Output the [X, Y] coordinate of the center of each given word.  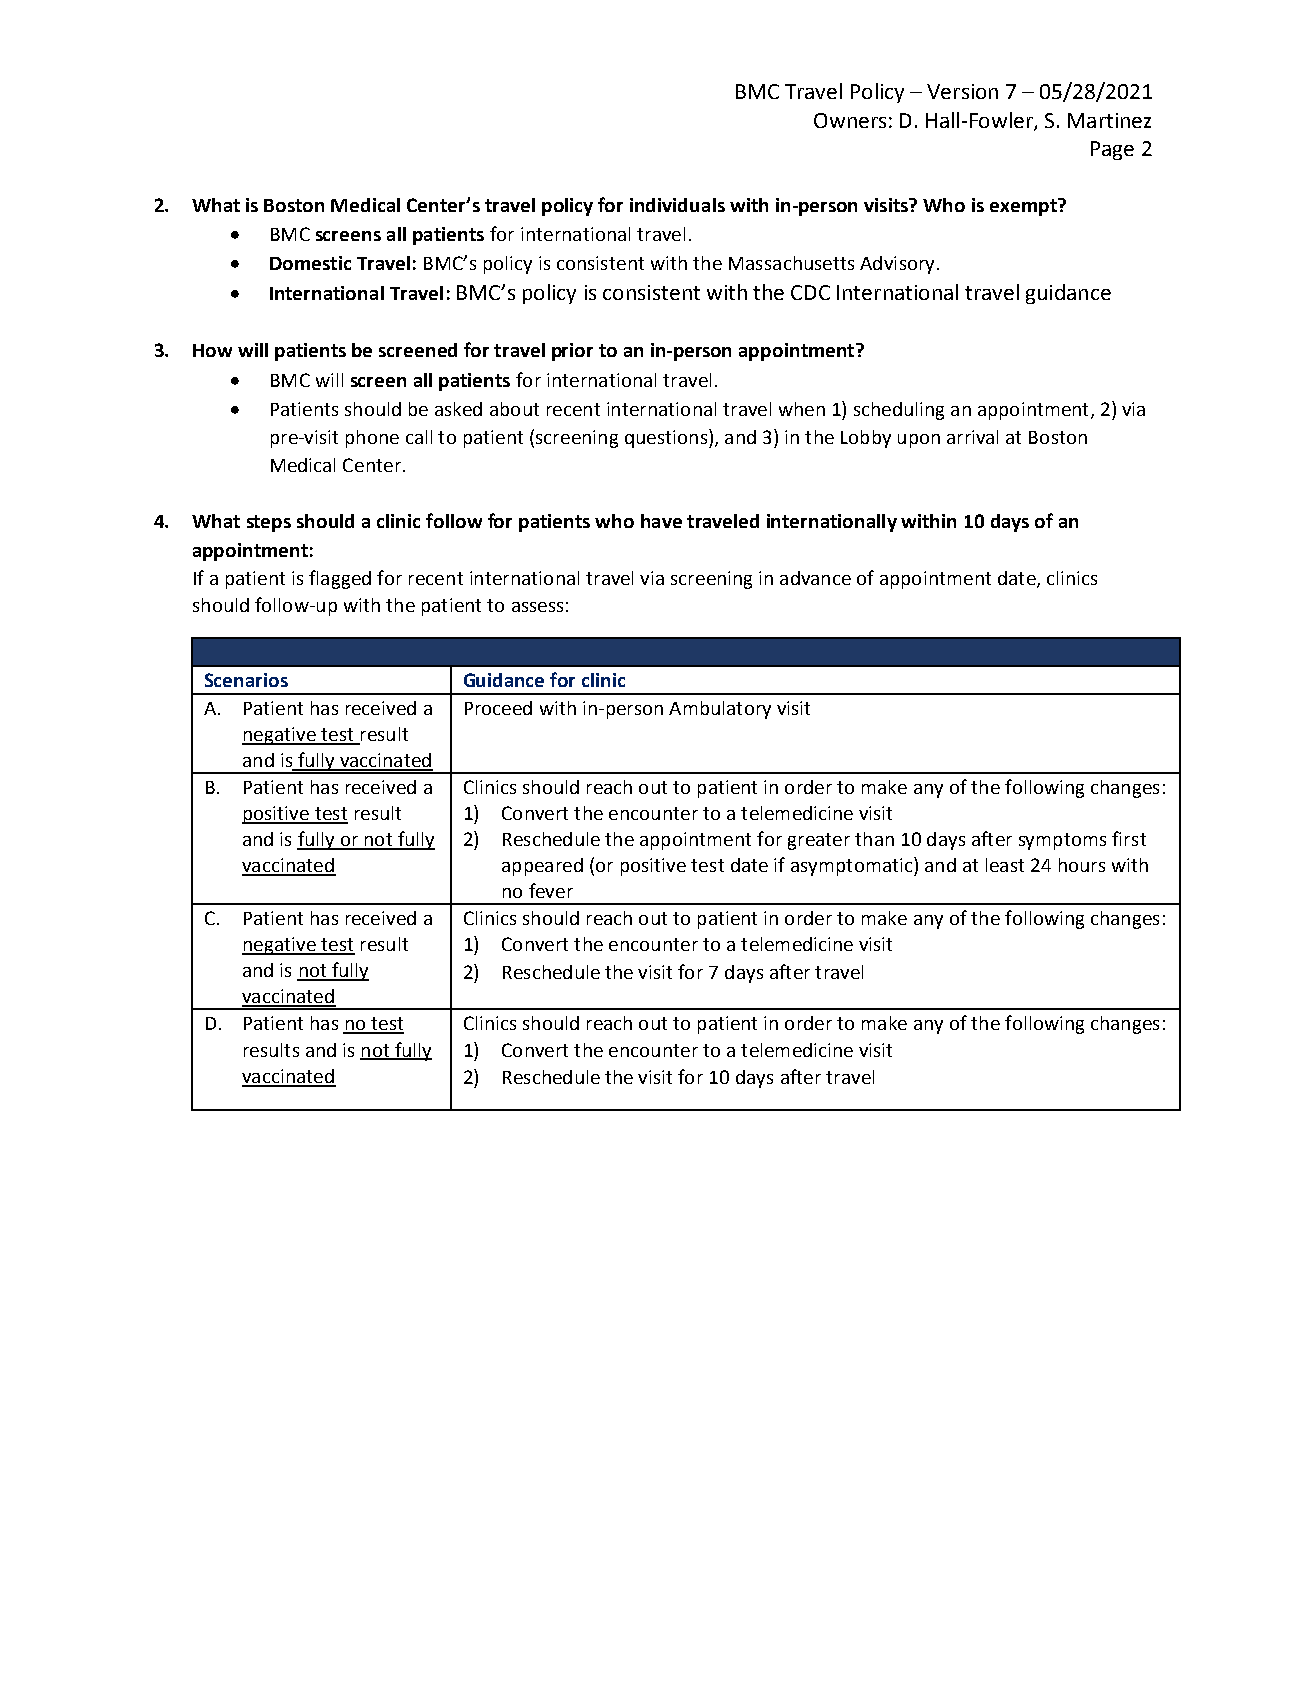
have [661, 521]
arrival [972, 437]
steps [269, 523]
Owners [850, 120]
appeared [542, 867]
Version [962, 91]
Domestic [310, 263]
